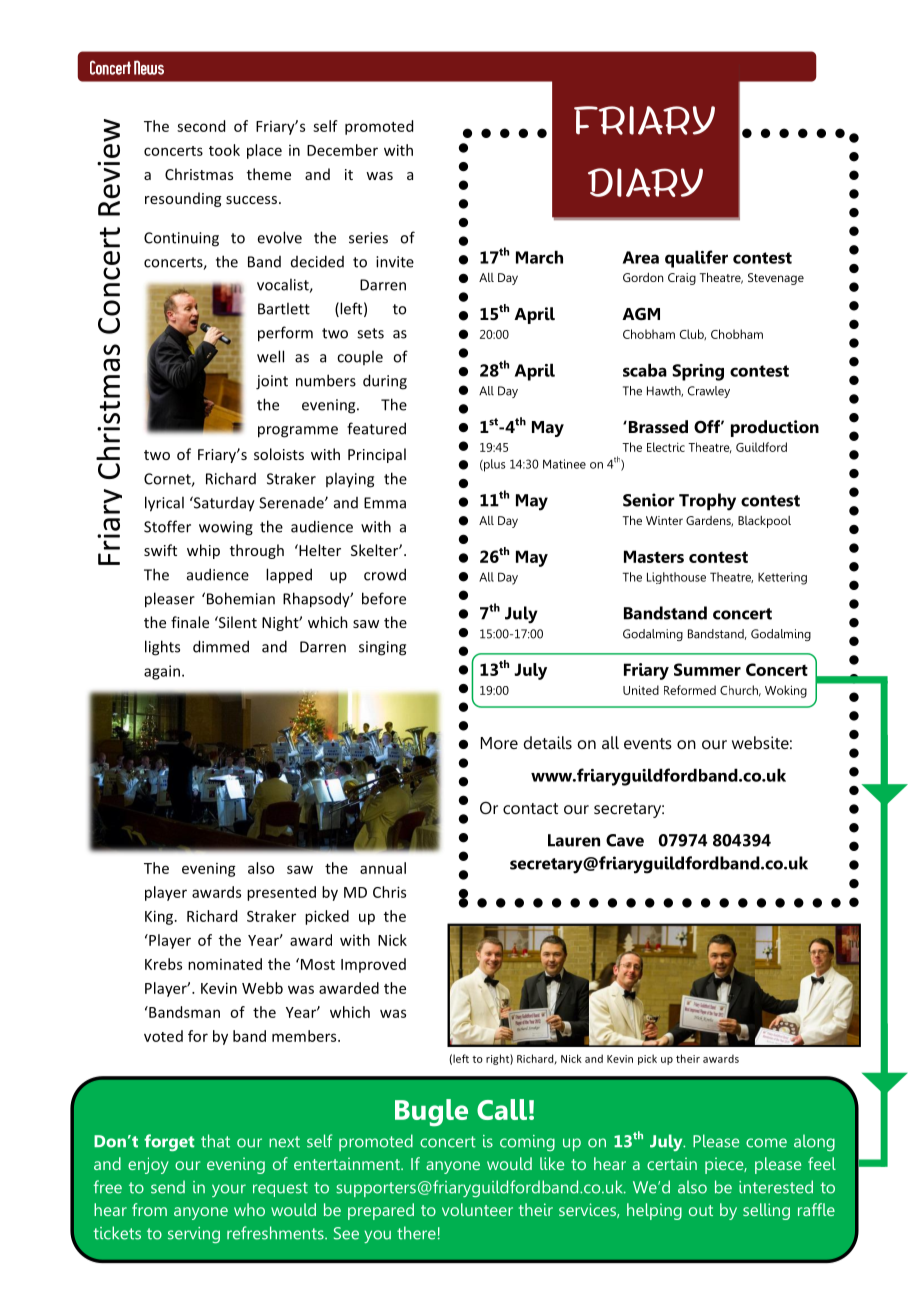 Image resolution: width=924 pixels, height=1308 pixels. What do you see at coordinates (477, 1209) in the page?
I see `volunteer` at bounding box center [477, 1209].
